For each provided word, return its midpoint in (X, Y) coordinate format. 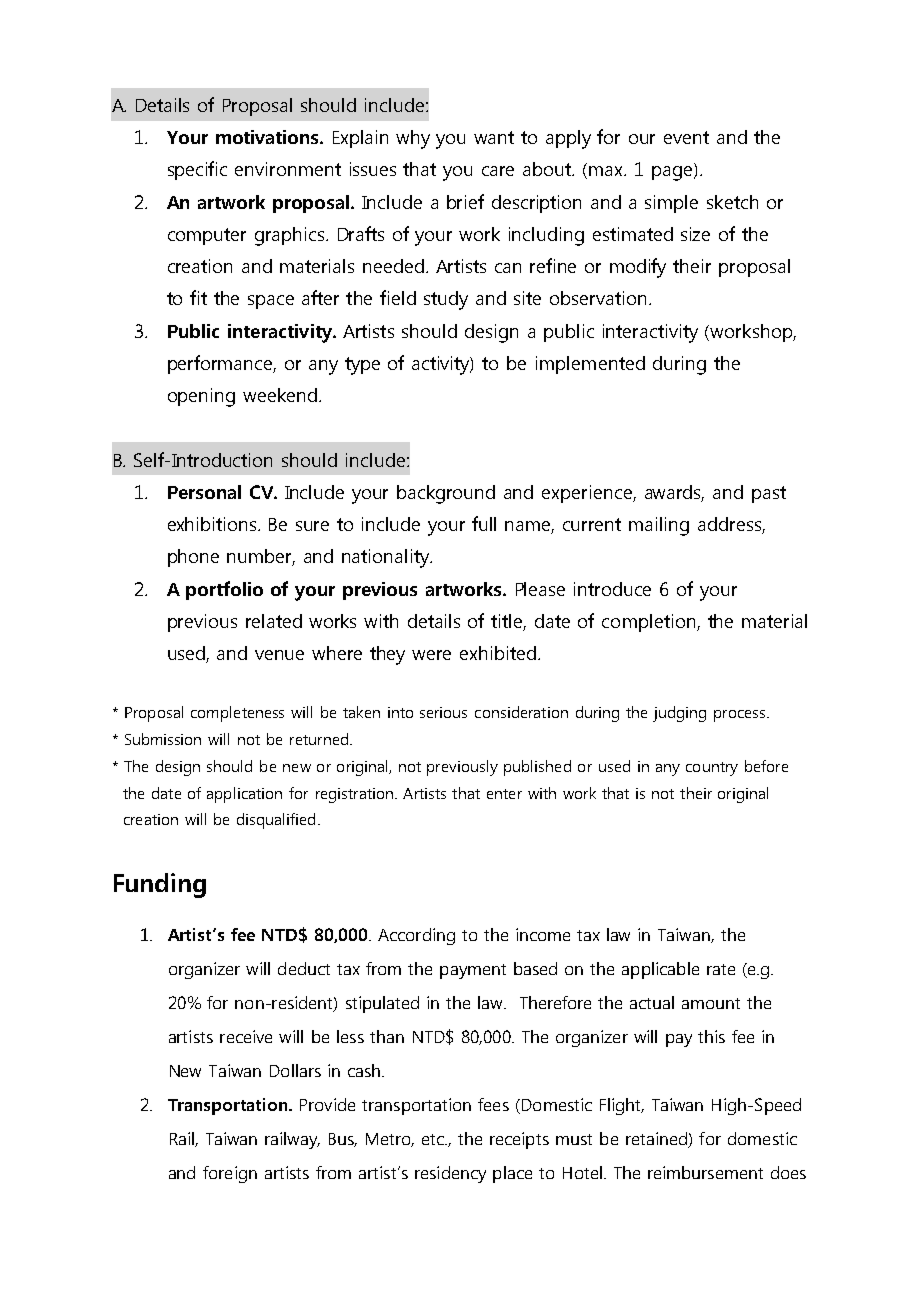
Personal (204, 492)
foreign (230, 1174)
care (498, 171)
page (672, 173)
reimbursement (705, 1172)
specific (197, 170)
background (446, 494)
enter (504, 794)
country (712, 769)
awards (674, 493)
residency (450, 1174)
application (244, 795)
